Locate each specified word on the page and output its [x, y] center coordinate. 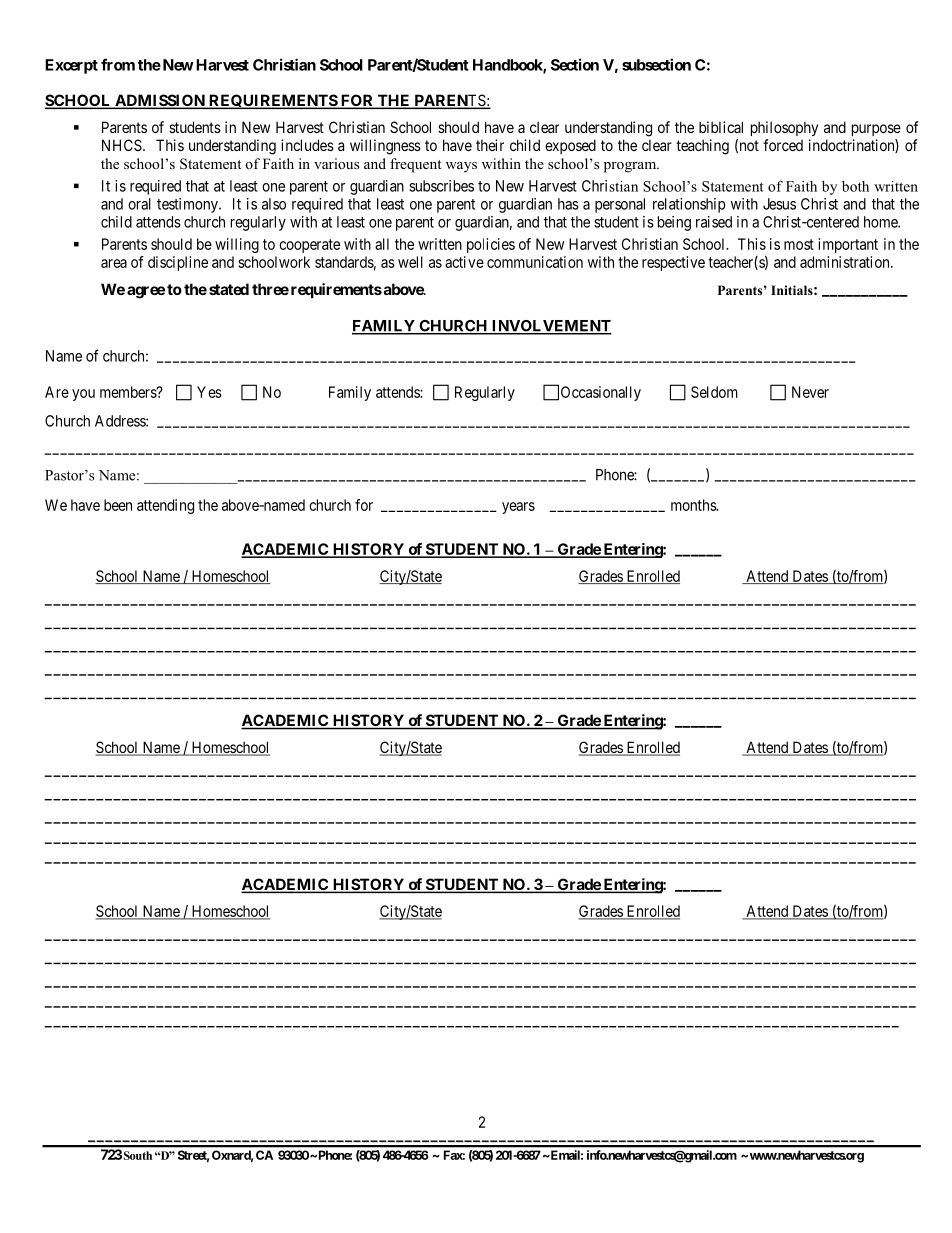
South [138, 1155]
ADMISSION [160, 101]
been [118, 505]
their [490, 145]
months [694, 505]
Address [121, 421]
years [518, 508]
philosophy [784, 128]
